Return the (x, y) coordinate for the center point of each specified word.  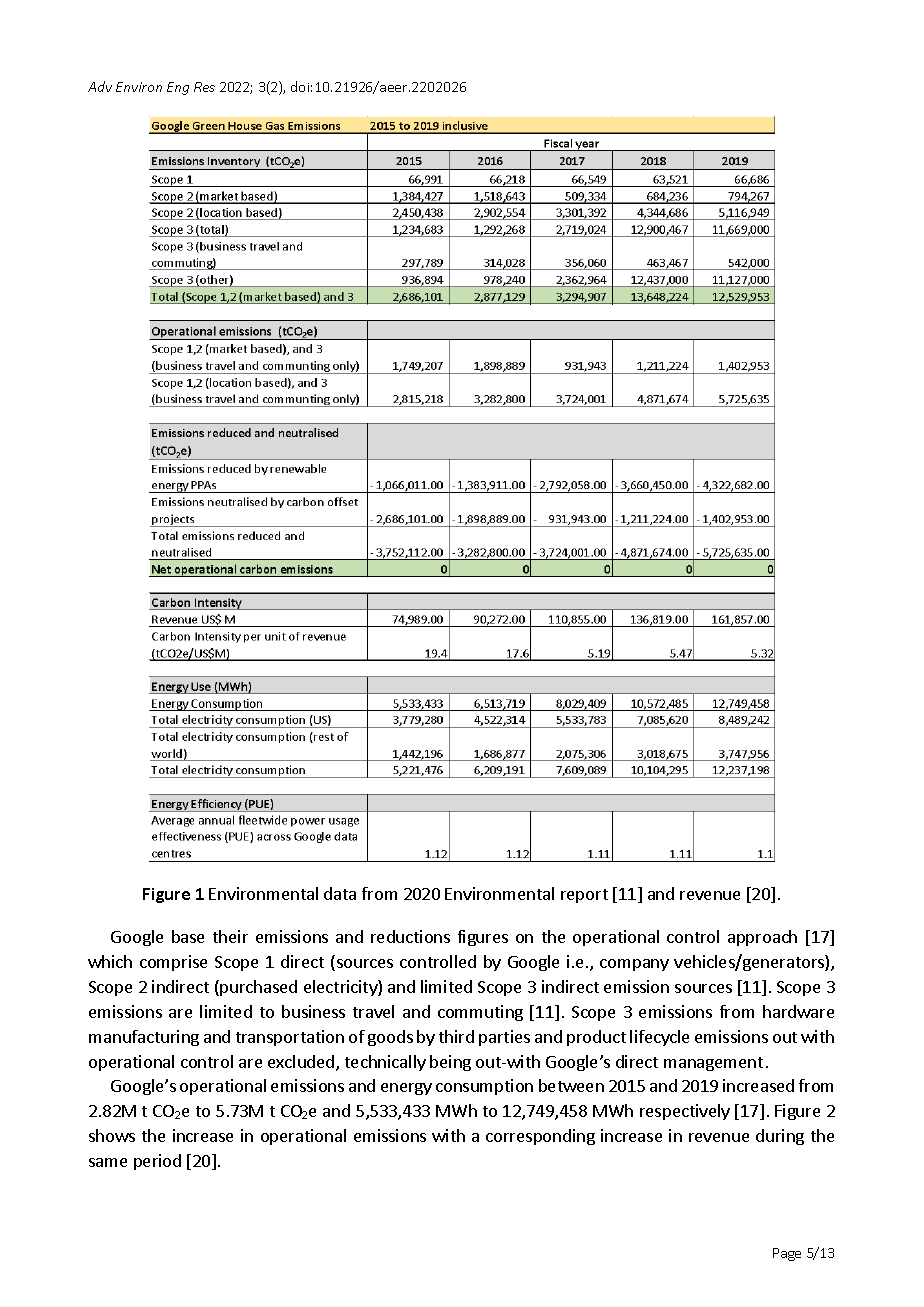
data (340, 893)
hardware (798, 1011)
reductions (410, 936)
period (157, 1162)
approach (762, 938)
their (230, 936)
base (188, 936)
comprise (173, 963)
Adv (100, 86)
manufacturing (144, 1038)
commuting (480, 1013)
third (456, 1036)
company (634, 965)
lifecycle (659, 1038)
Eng (178, 88)
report (584, 896)
